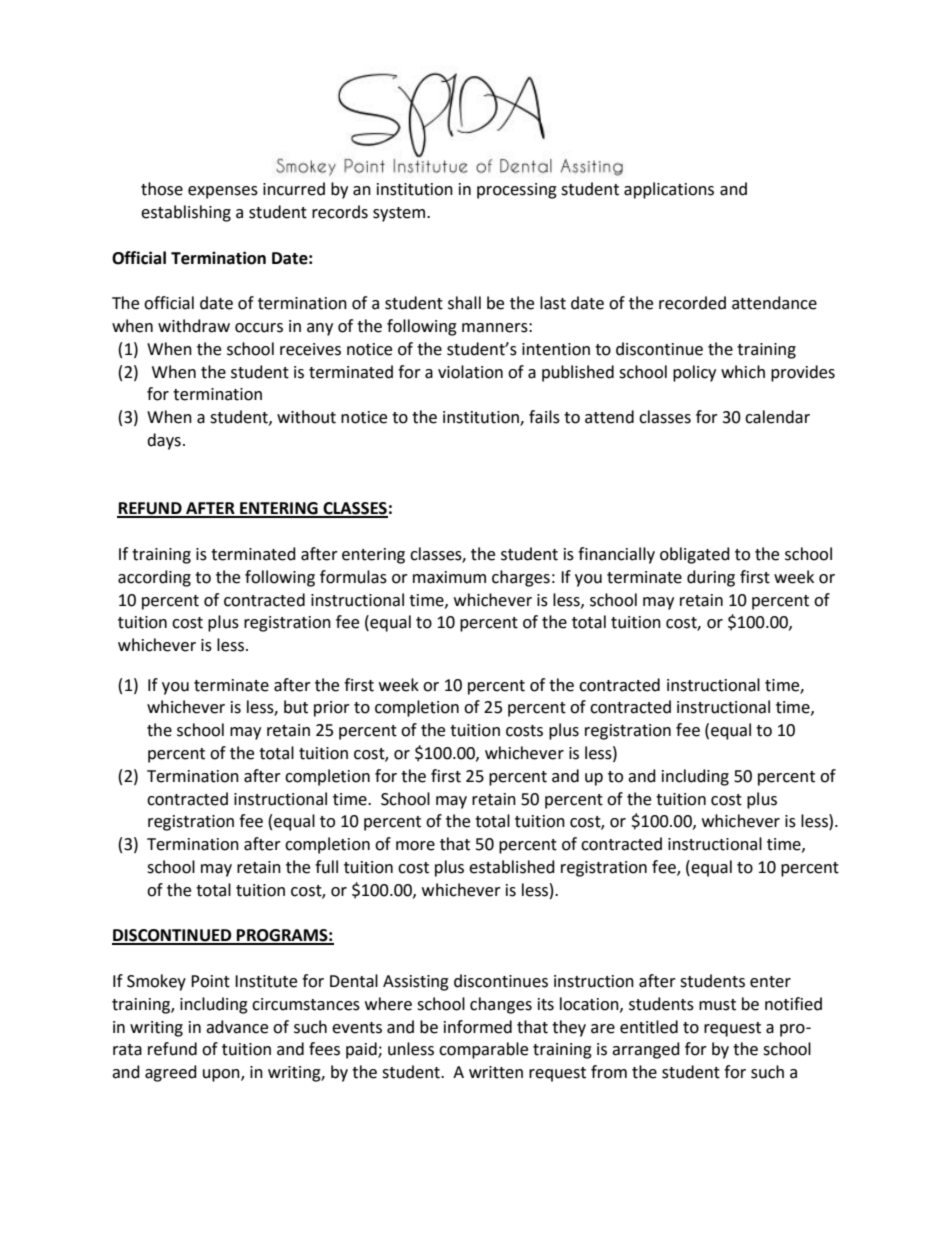  What do you see at coordinates (517, 191) in the image?
I see `processing` at bounding box center [517, 191].
